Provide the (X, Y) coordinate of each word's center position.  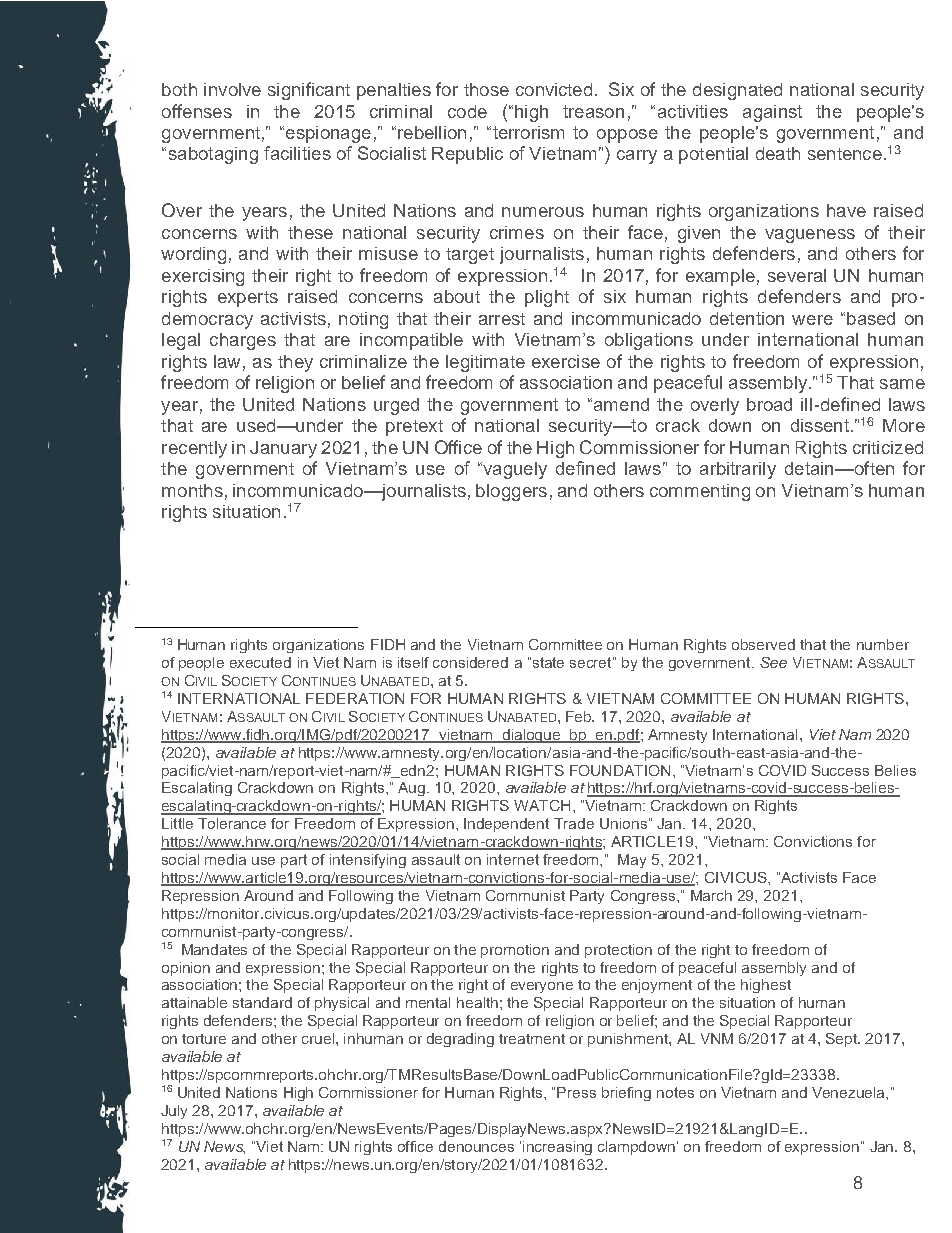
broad (769, 404)
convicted (554, 89)
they (295, 363)
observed (763, 644)
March (711, 895)
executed (260, 662)
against (772, 113)
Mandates (214, 949)
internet (513, 859)
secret (592, 662)
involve (232, 89)
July (174, 1112)
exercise (566, 361)
